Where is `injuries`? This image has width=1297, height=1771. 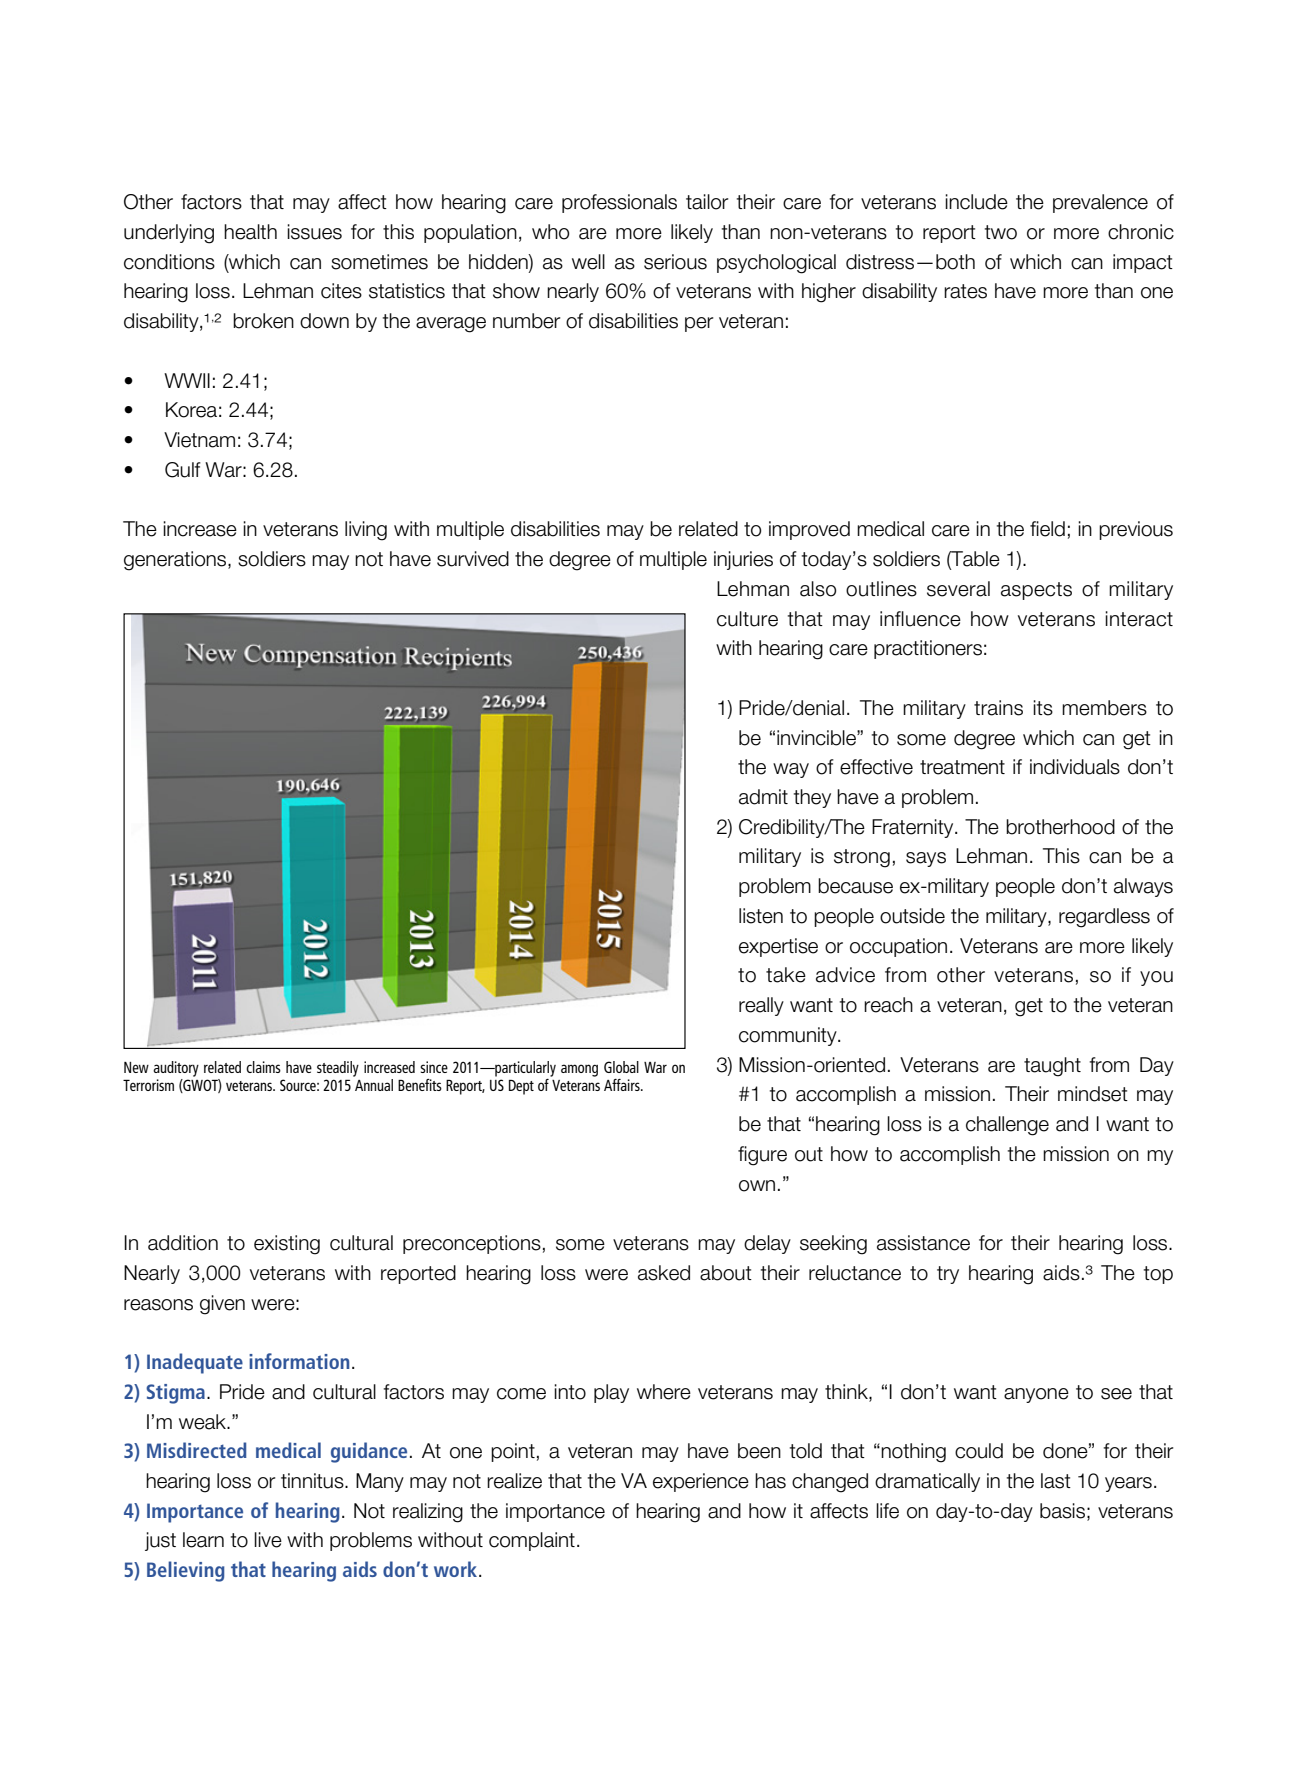 injuries is located at coordinates (743, 560).
